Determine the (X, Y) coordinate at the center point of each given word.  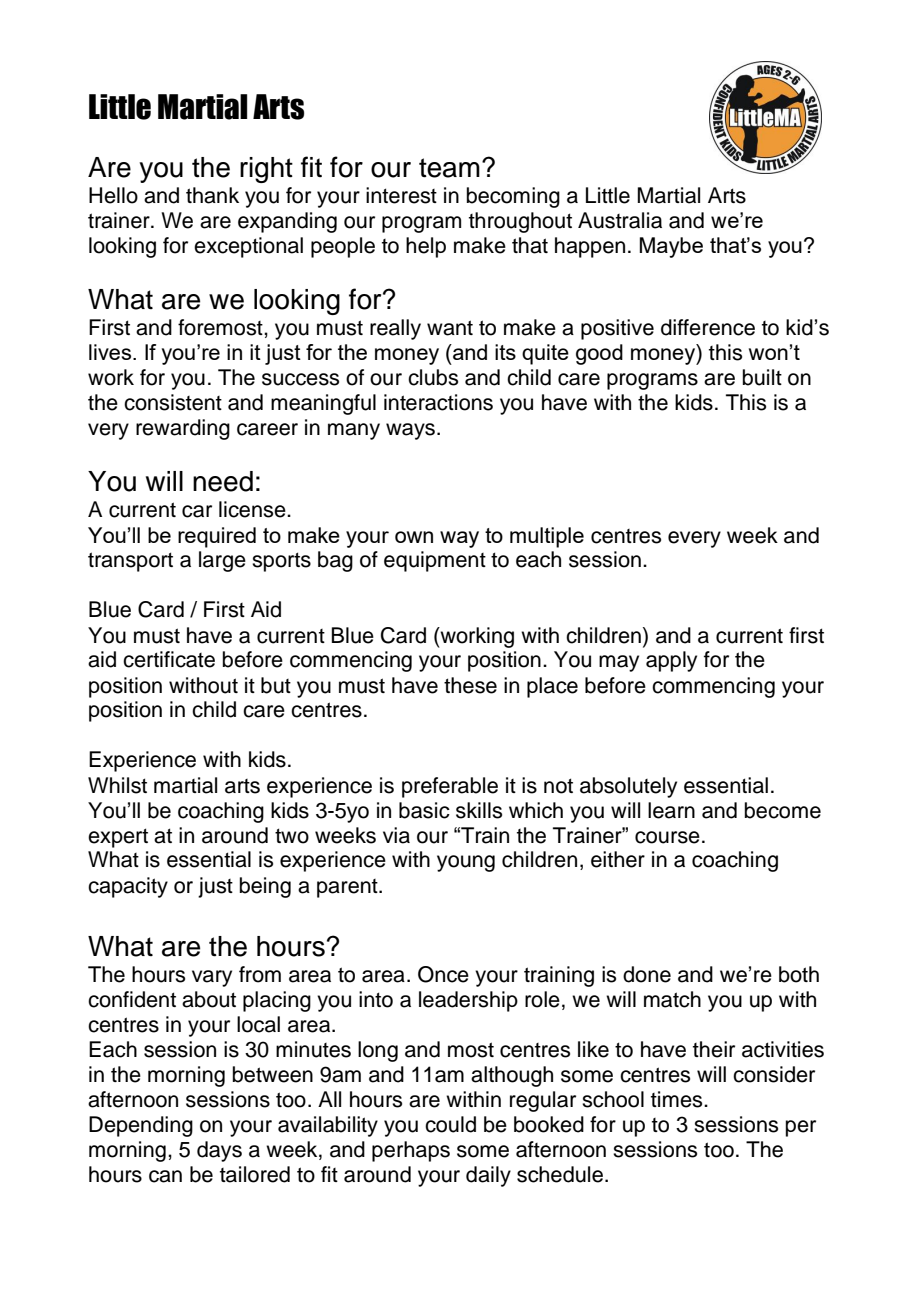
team (449, 168)
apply (671, 661)
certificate (169, 659)
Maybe (671, 247)
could (450, 1124)
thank (212, 195)
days (219, 1151)
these (470, 685)
